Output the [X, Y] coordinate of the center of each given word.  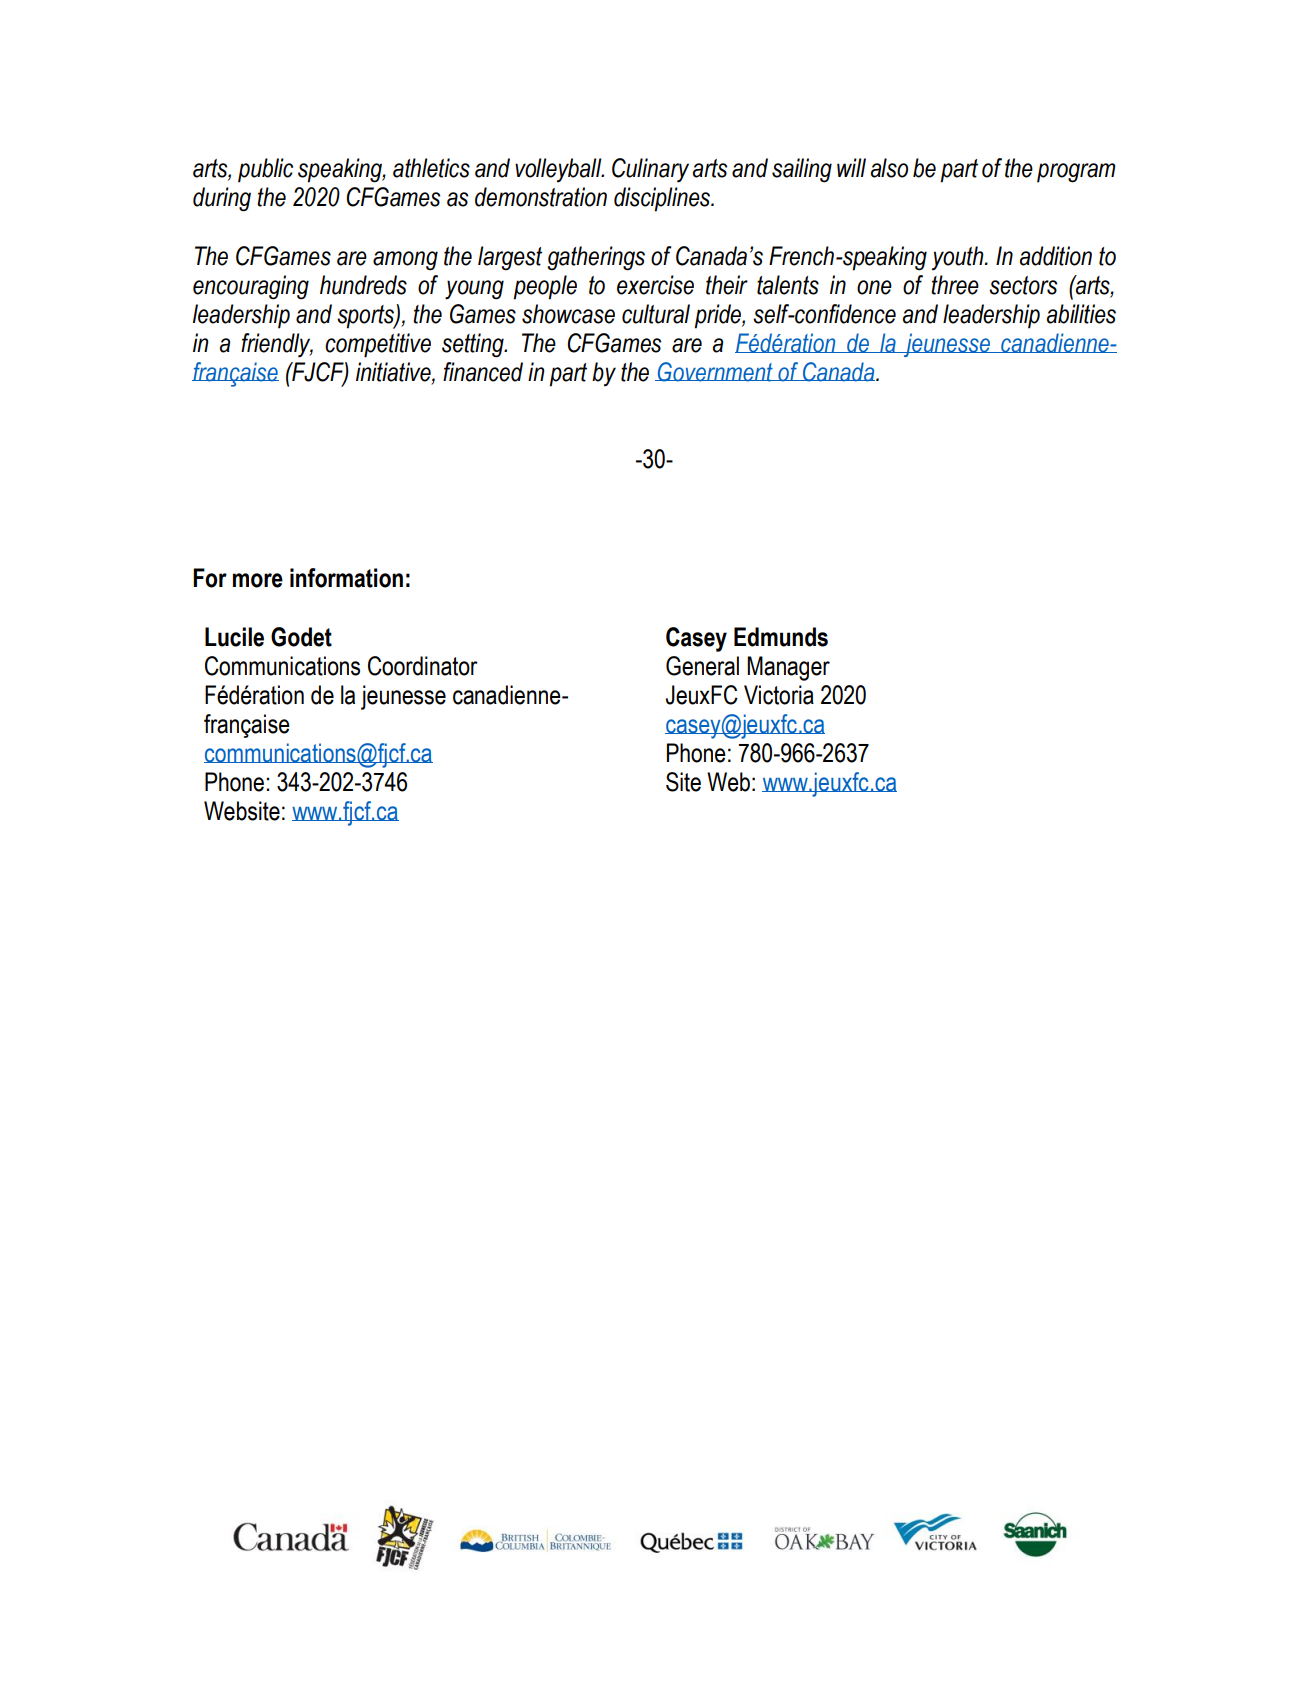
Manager [788, 668]
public [265, 170]
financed [483, 372]
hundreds [363, 285]
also [889, 168]
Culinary [650, 170]
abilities [1081, 314]
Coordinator [423, 666]
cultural [656, 314]
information [346, 578]
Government [715, 372]
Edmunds [781, 637]
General [702, 666]
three [955, 285]
